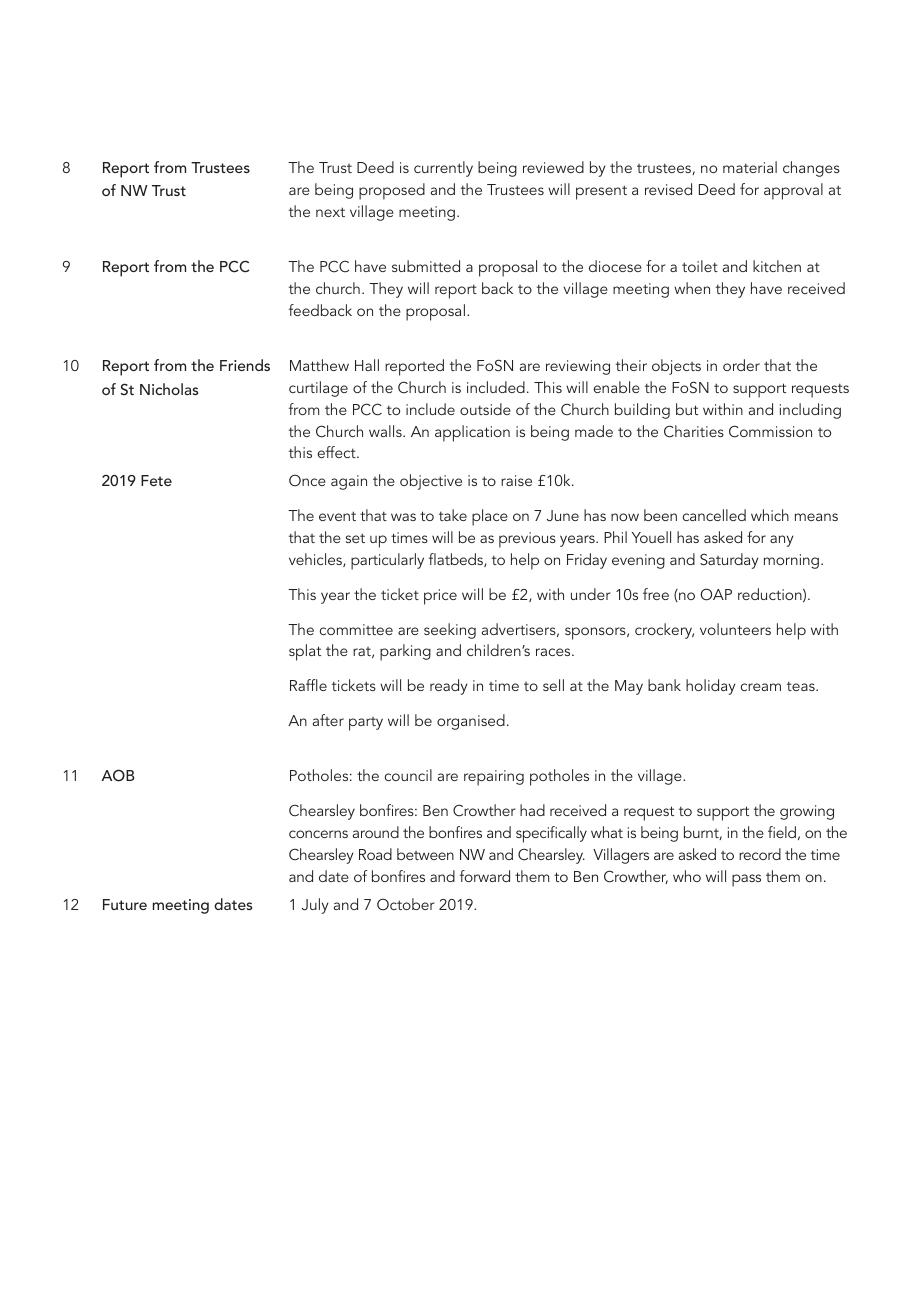 Image resolution: width=924 pixels, height=1308 pixels. Describe the element at coordinates (485, 876) in the document. I see `forward` at that location.
